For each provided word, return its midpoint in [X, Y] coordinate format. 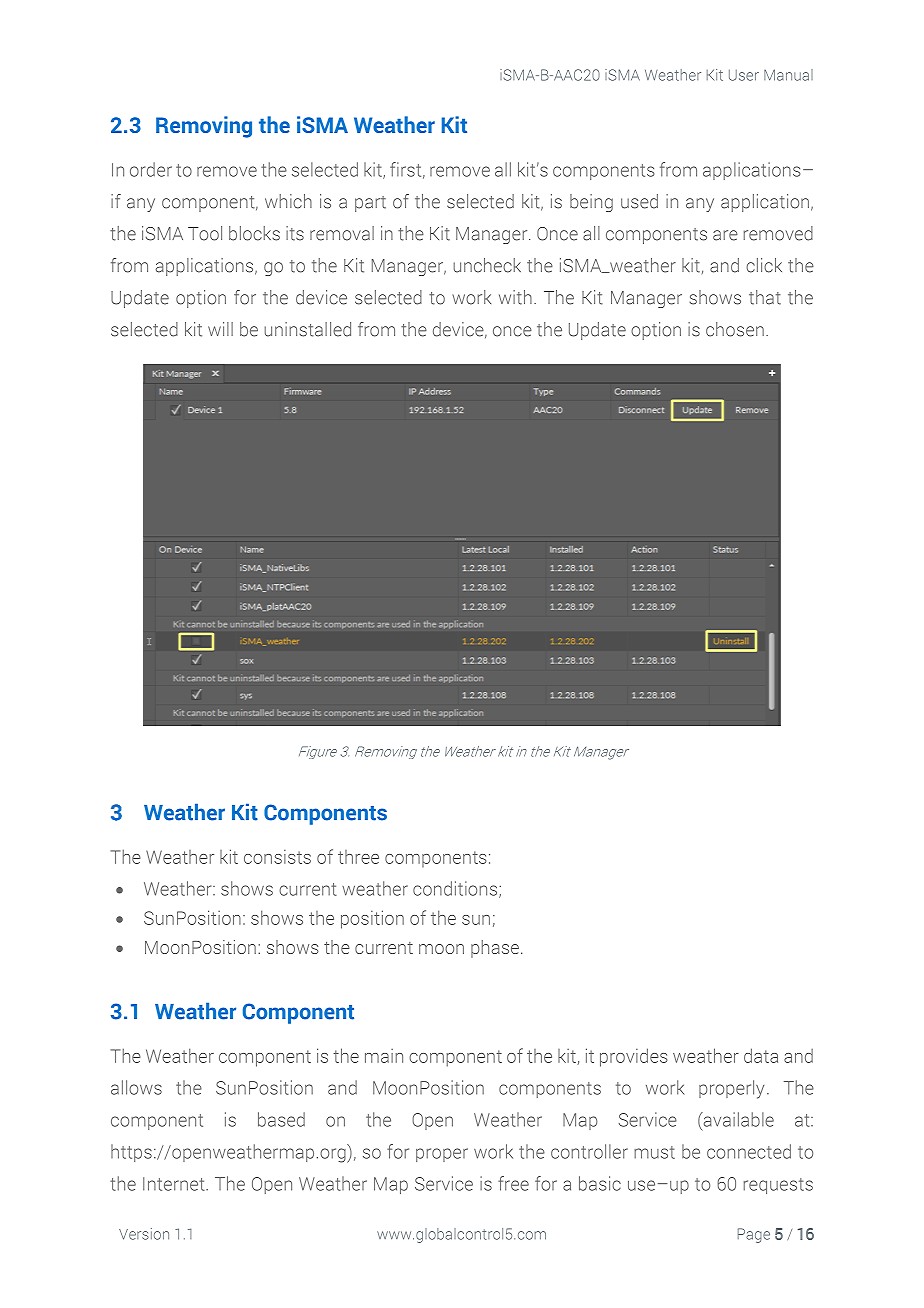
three [358, 857]
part [370, 204]
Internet [175, 1184]
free [513, 1183]
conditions [456, 889]
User [744, 75]
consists [277, 857]
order [151, 169]
